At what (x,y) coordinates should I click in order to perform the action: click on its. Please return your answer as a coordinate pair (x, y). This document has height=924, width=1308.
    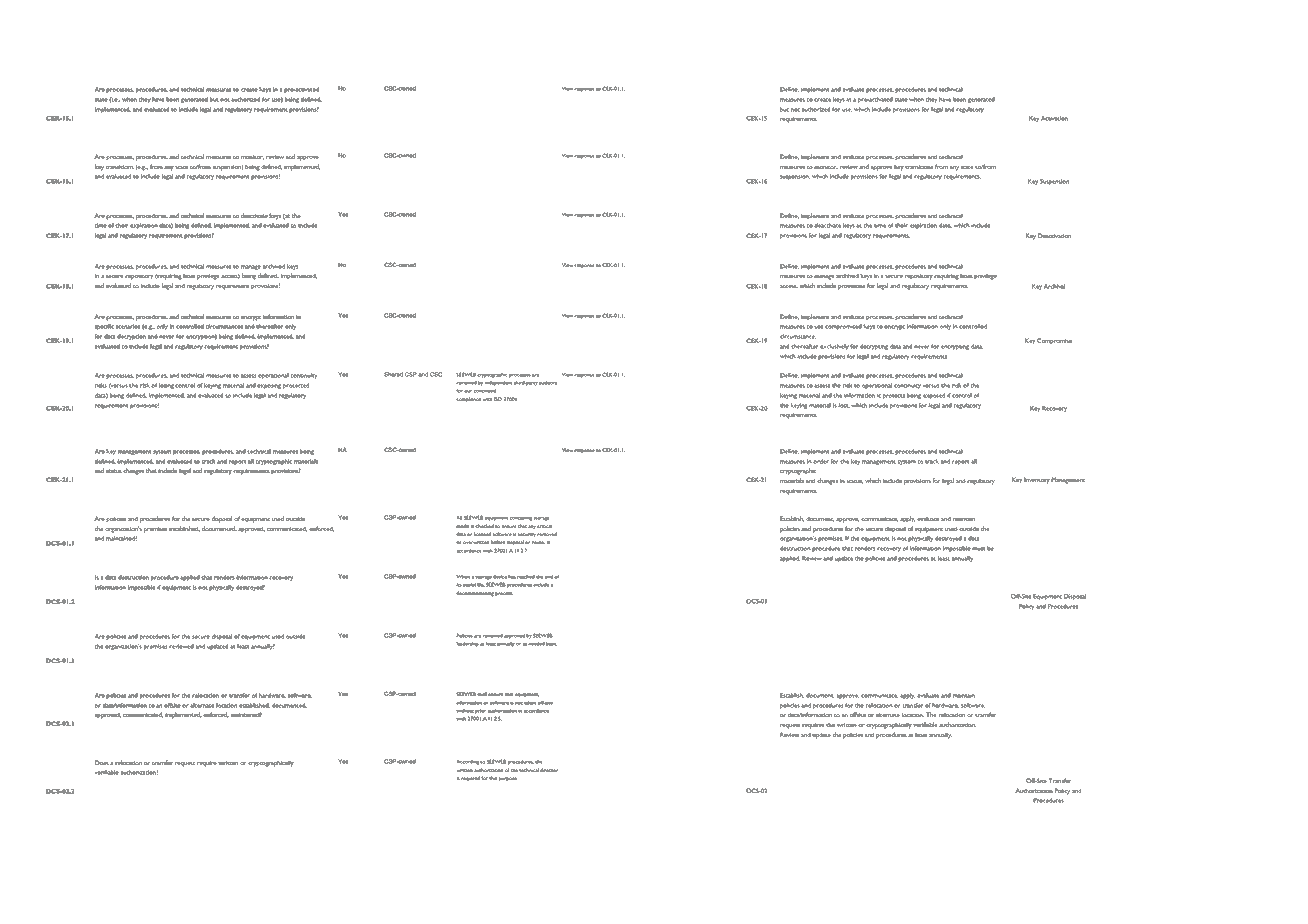
    Looking at the image, I should click on (459, 585).
